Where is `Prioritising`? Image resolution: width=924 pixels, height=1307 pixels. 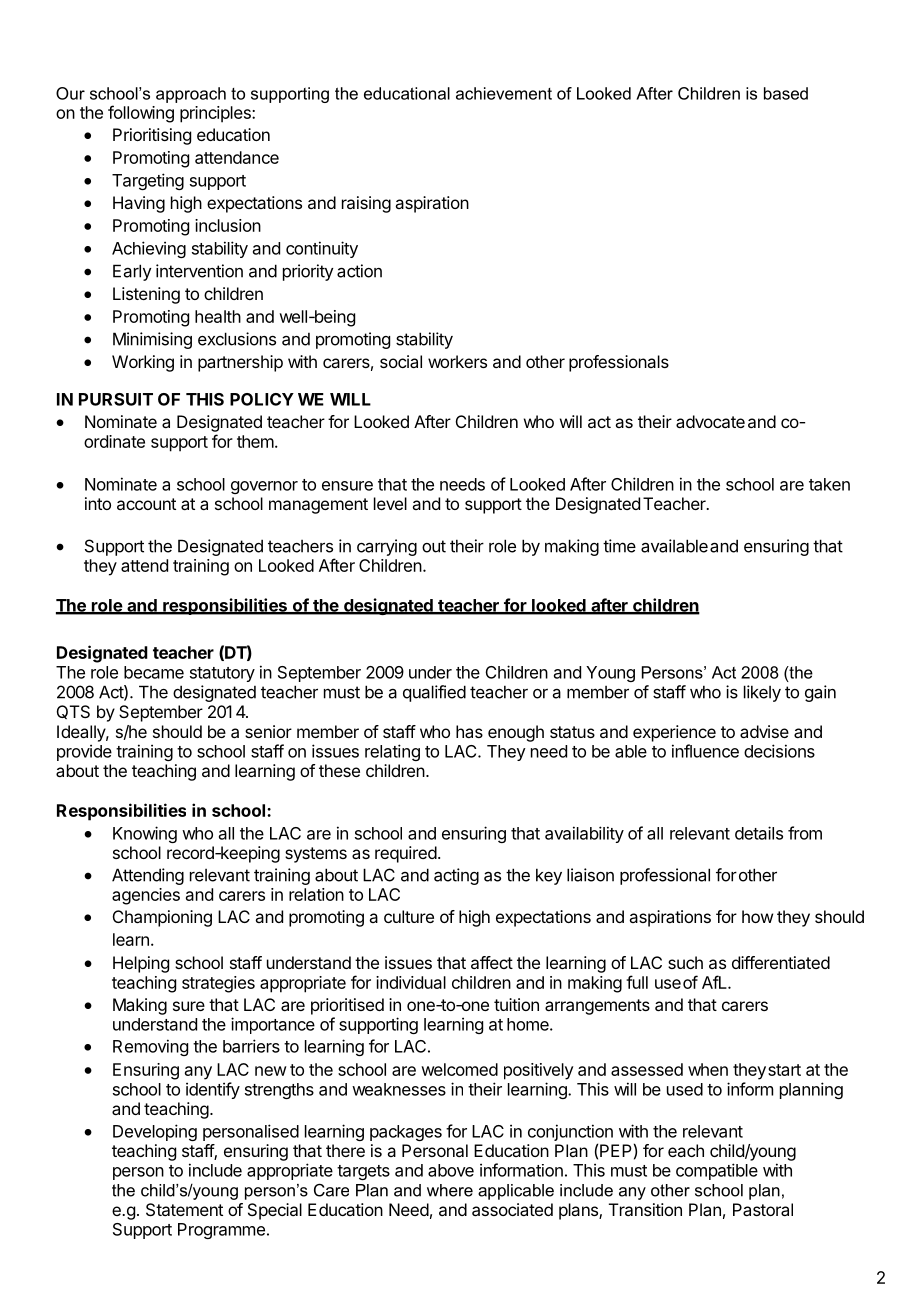 Prioritising is located at coordinates (152, 136).
